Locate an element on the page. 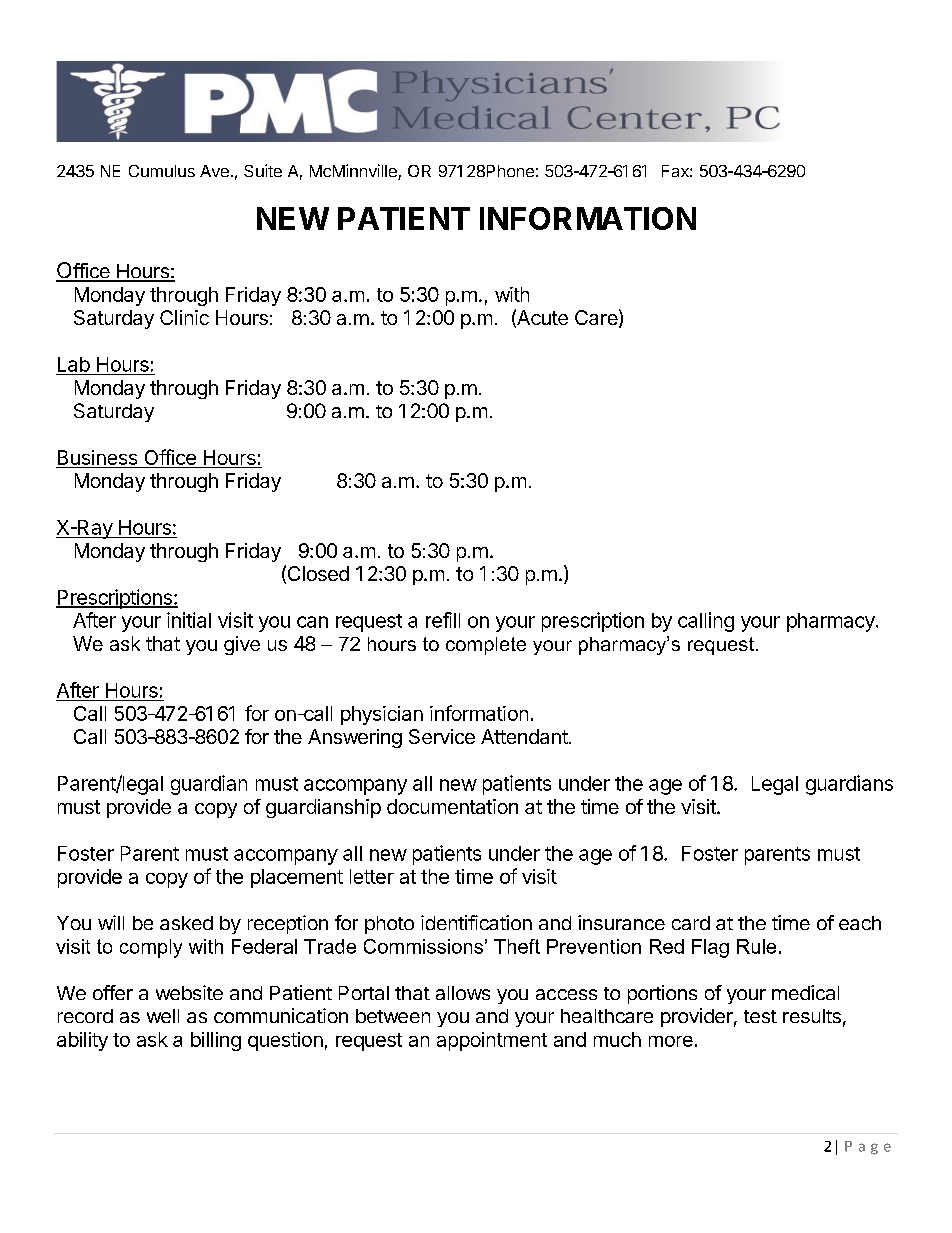 This document has width=952, height=1233. well is located at coordinates (163, 1016).
